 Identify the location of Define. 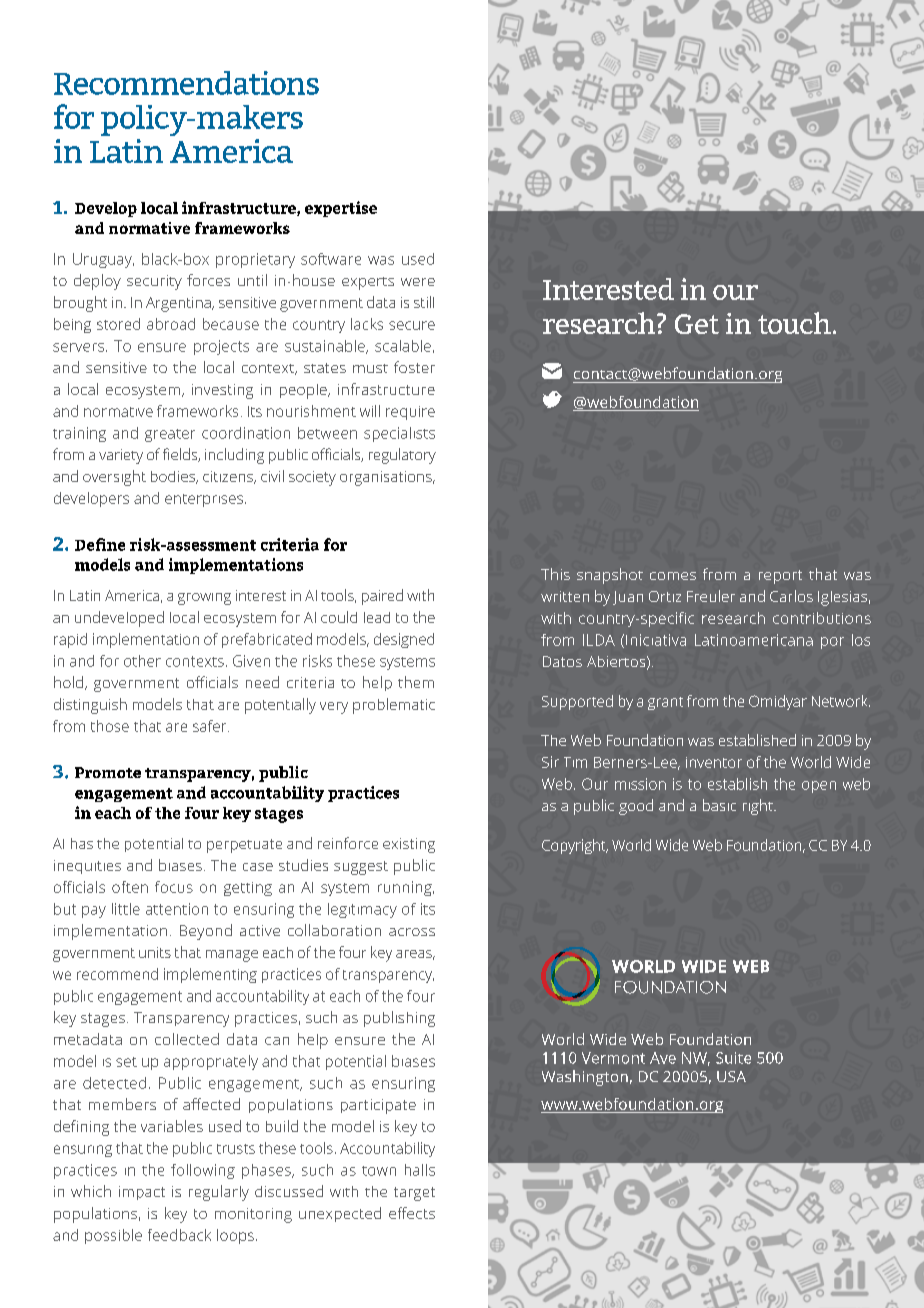
(100, 544).
